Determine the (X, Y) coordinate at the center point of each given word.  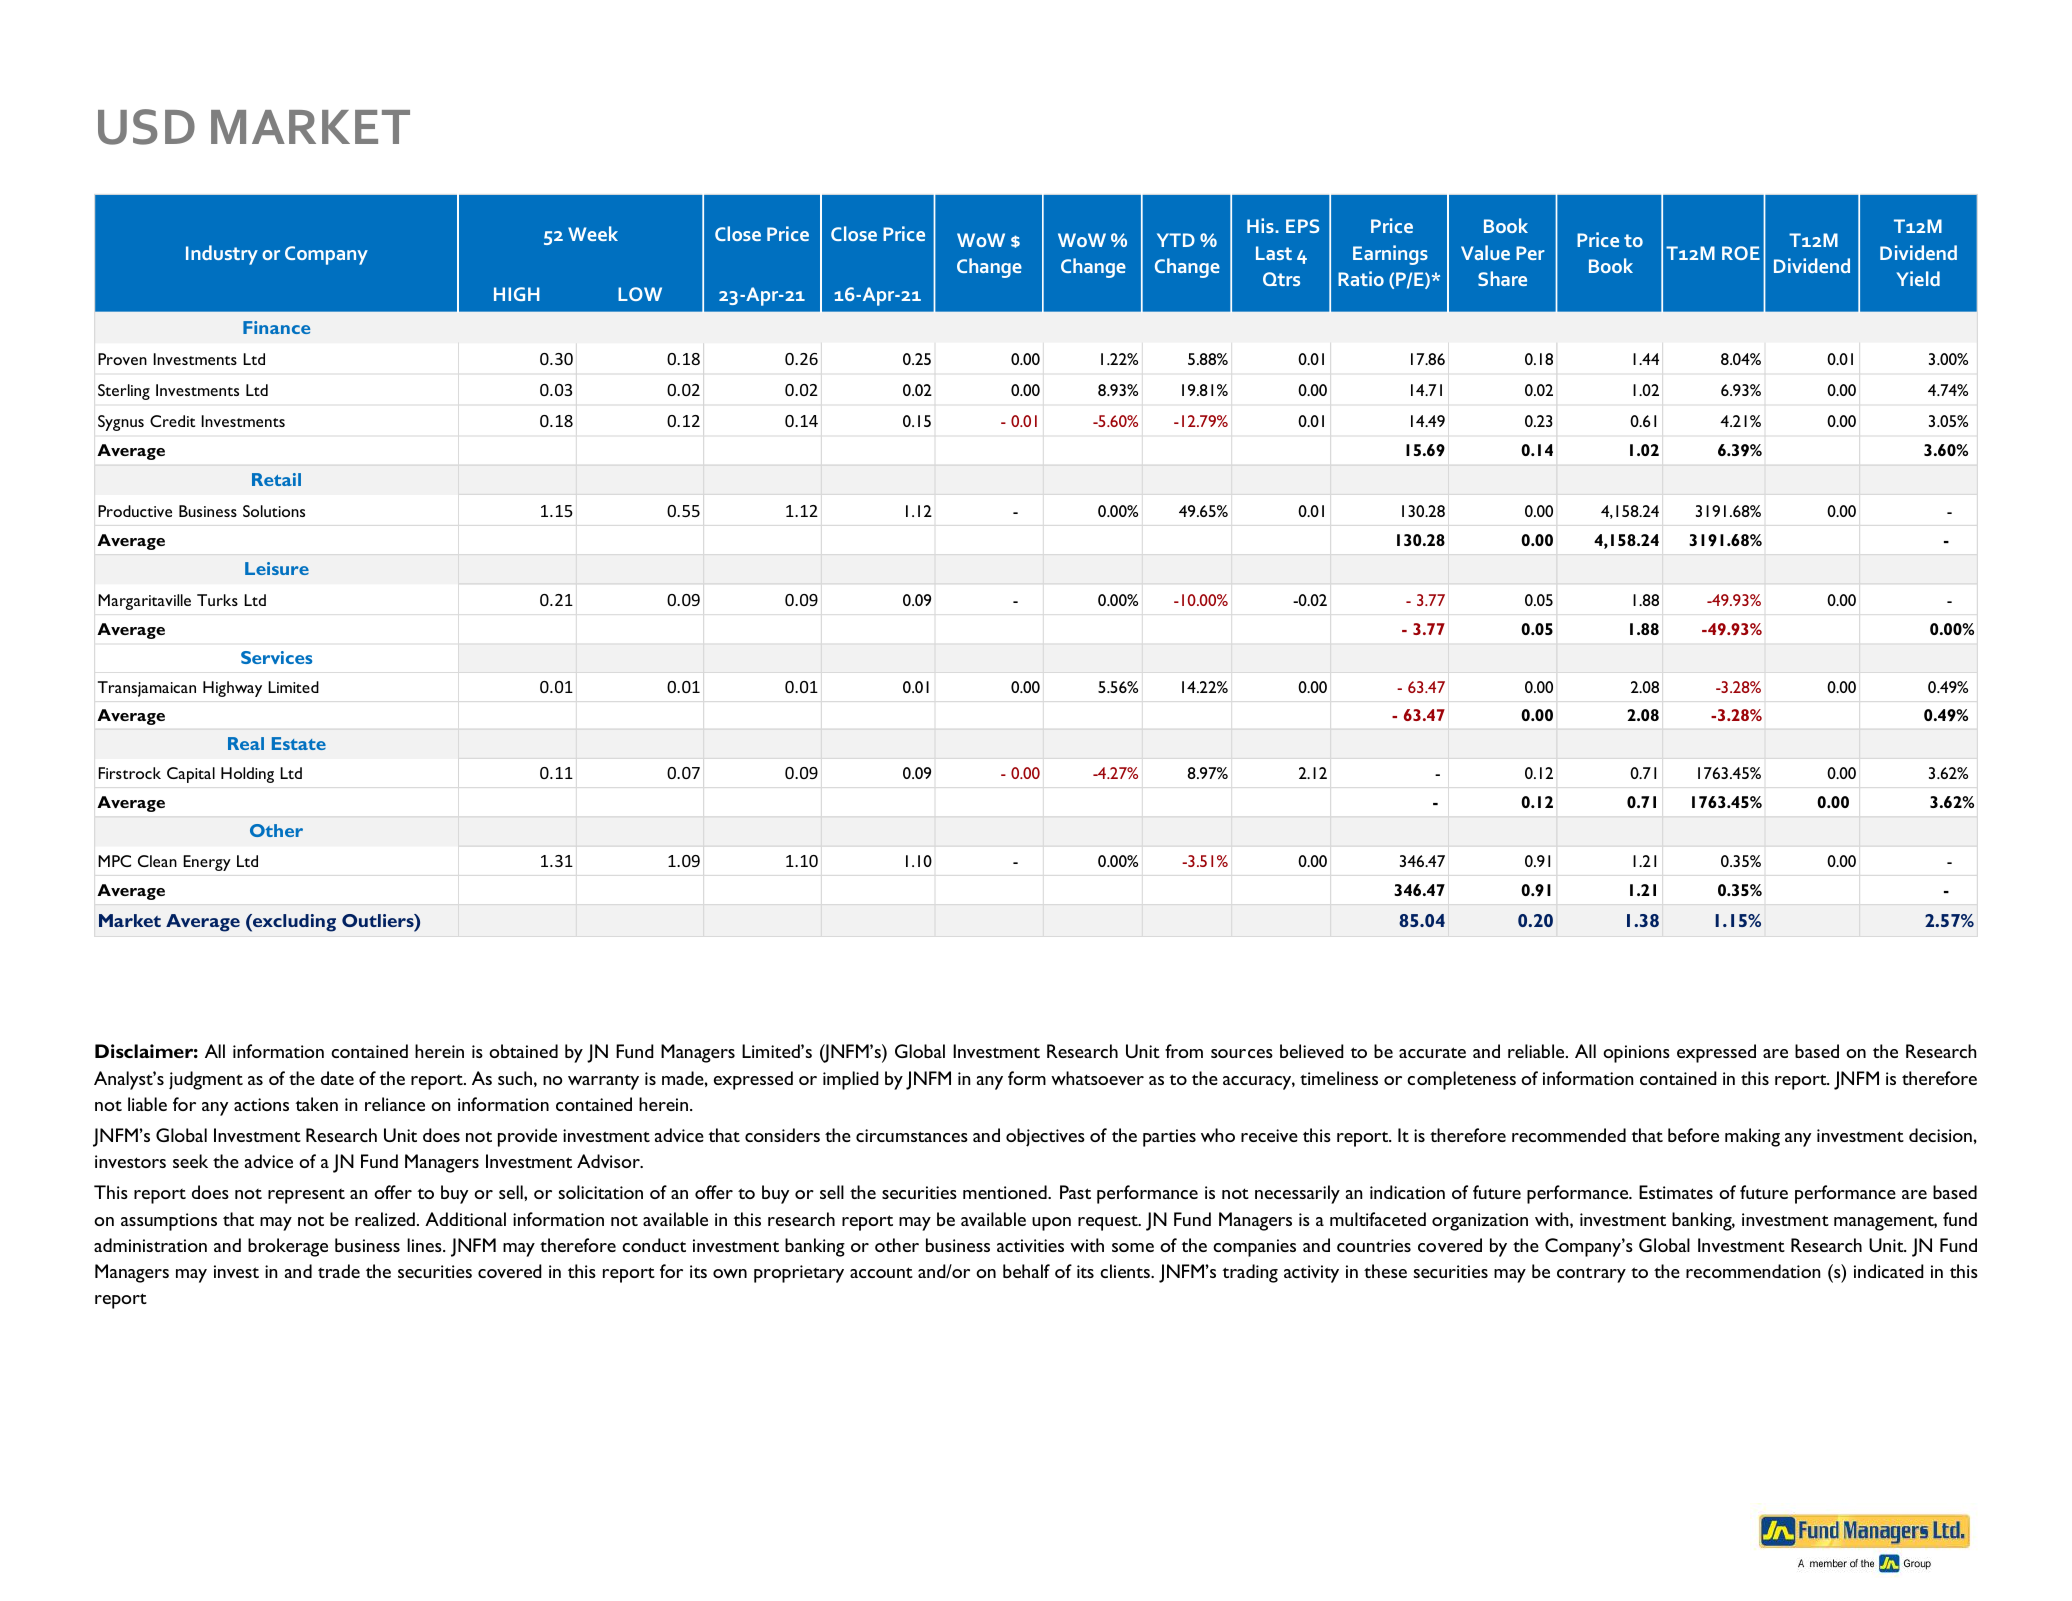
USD (146, 127)
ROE (1741, 253)
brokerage (288, 1247)
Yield (1918, 278)
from (1184, 1051)
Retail (276, 479)
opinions (1636, 1054)
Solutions (274, 511)
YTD (1176, 240)
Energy (207, 863)
